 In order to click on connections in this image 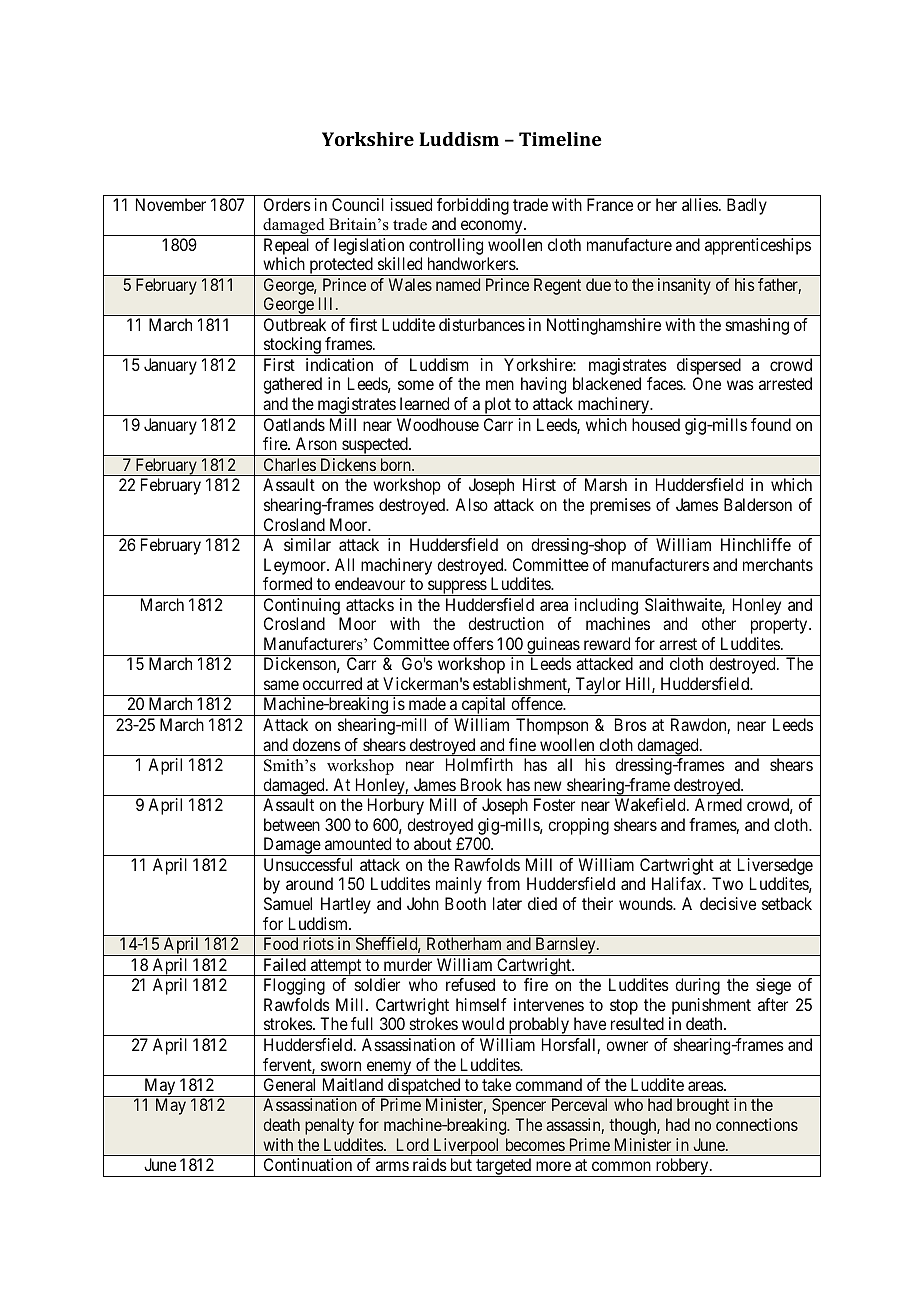, I will do `click(757, 1124)`.
